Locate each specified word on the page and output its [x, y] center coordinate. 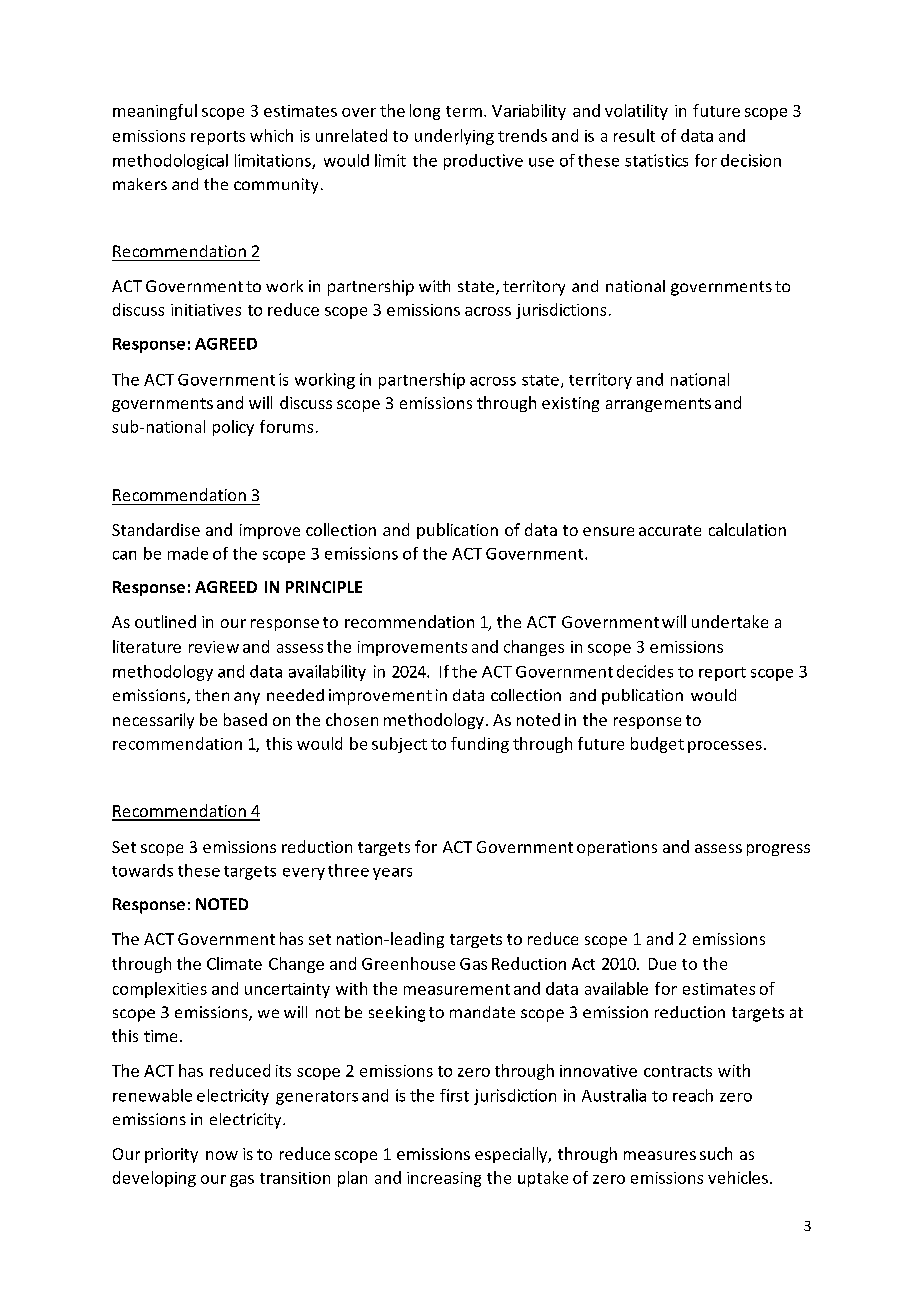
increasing [444, 1179]
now [222, 1155]
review [214, 647]
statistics [656, 160]
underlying [454, 137]
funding [480, 745]
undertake [730, 621]
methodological [170, 162]
